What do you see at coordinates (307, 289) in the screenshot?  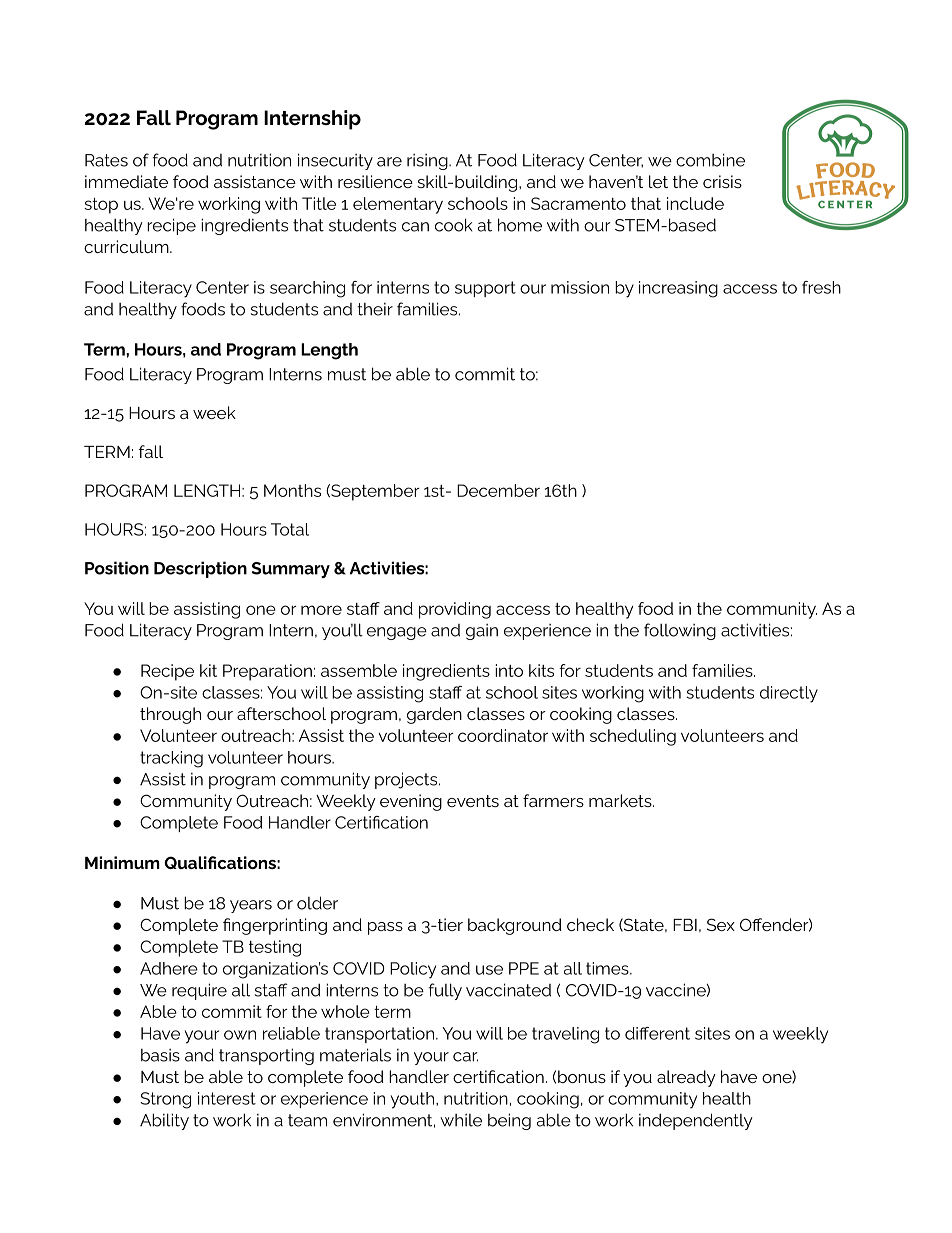 I see `searching` at bounding box center [307, 289].
